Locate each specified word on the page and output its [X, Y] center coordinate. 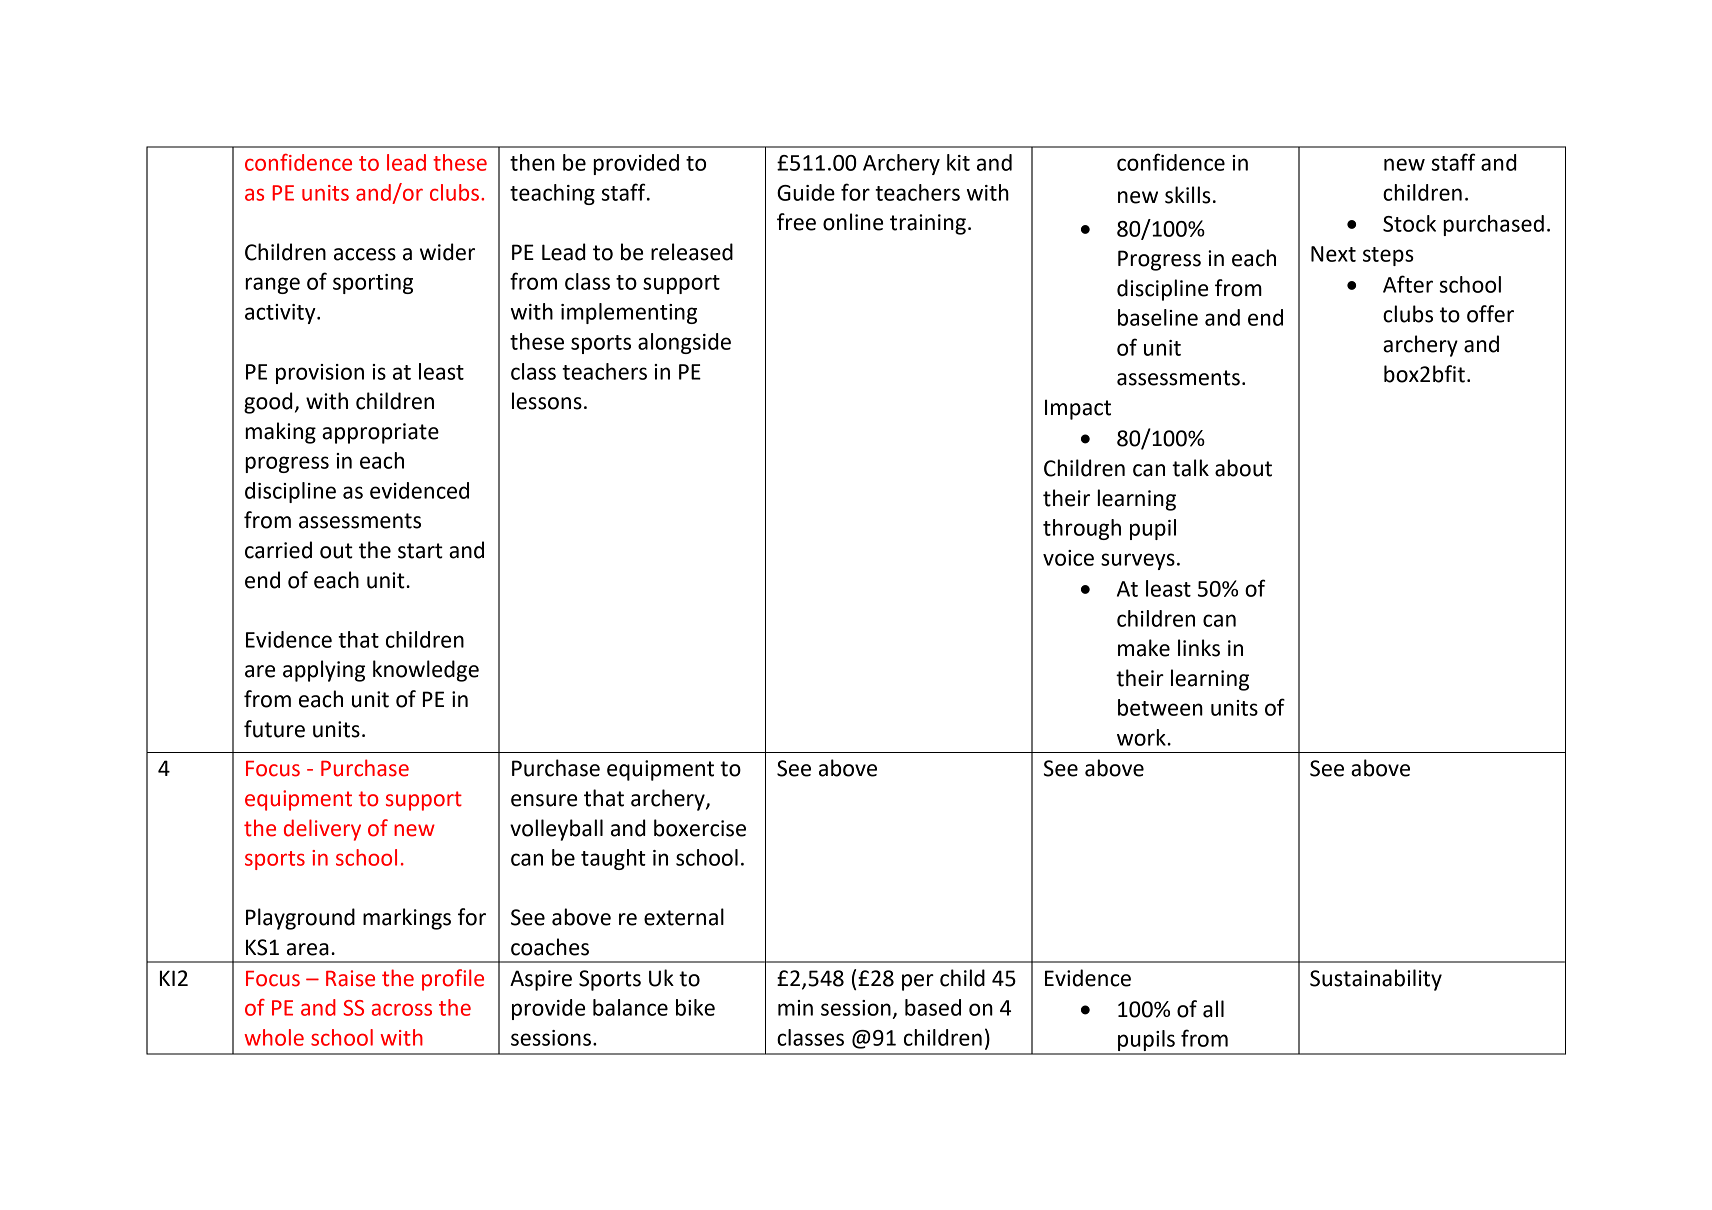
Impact [1078, 409]
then [532, 162]
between [1160, 707]
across [402, 1009]
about [1243, 468]
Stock [1409, 223]
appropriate [380, 433]
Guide [806, 192]
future [274, 729]
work [1142, 737]
